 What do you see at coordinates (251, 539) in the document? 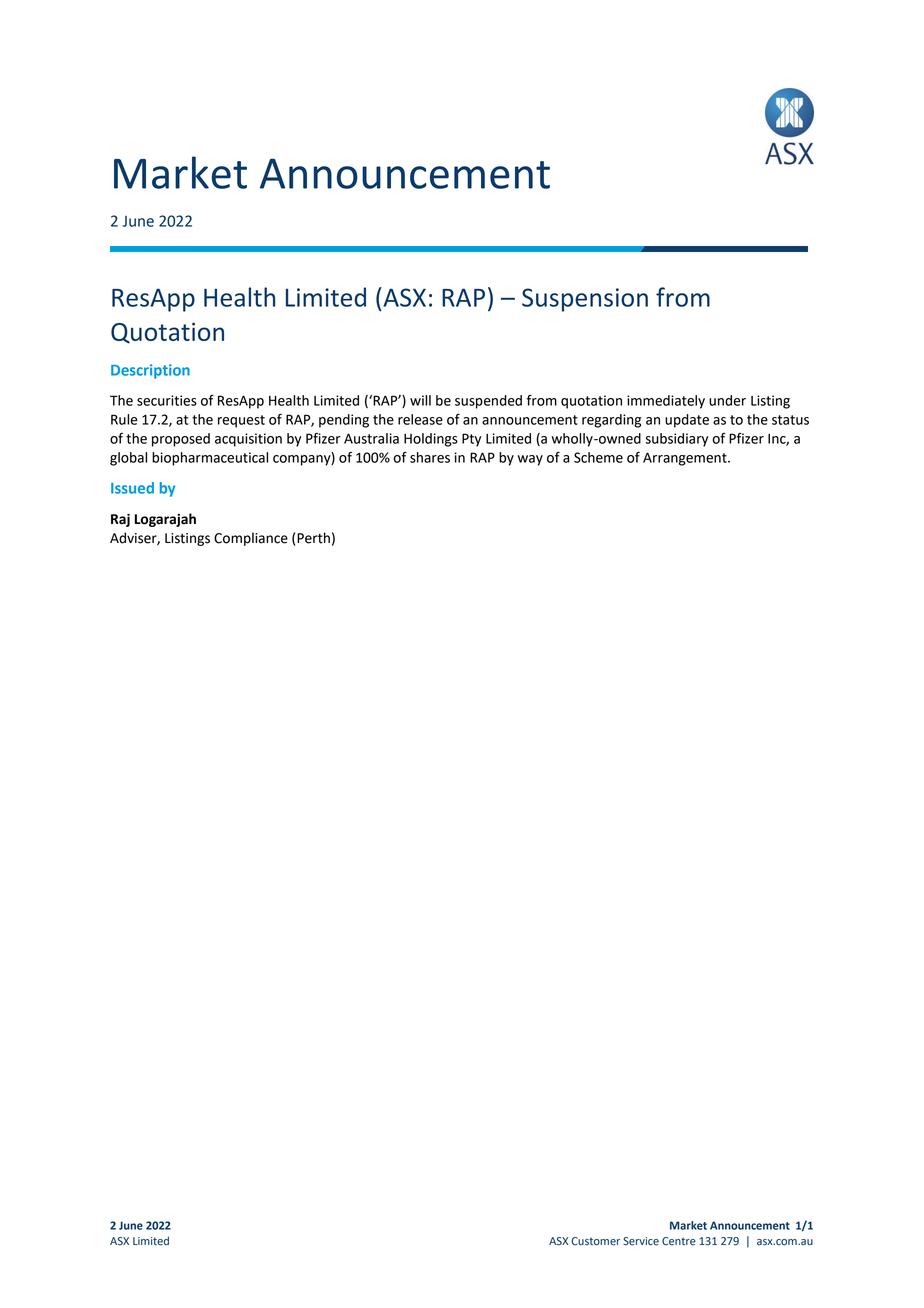
I see `Compliance` at bounding box center [251, 539].
